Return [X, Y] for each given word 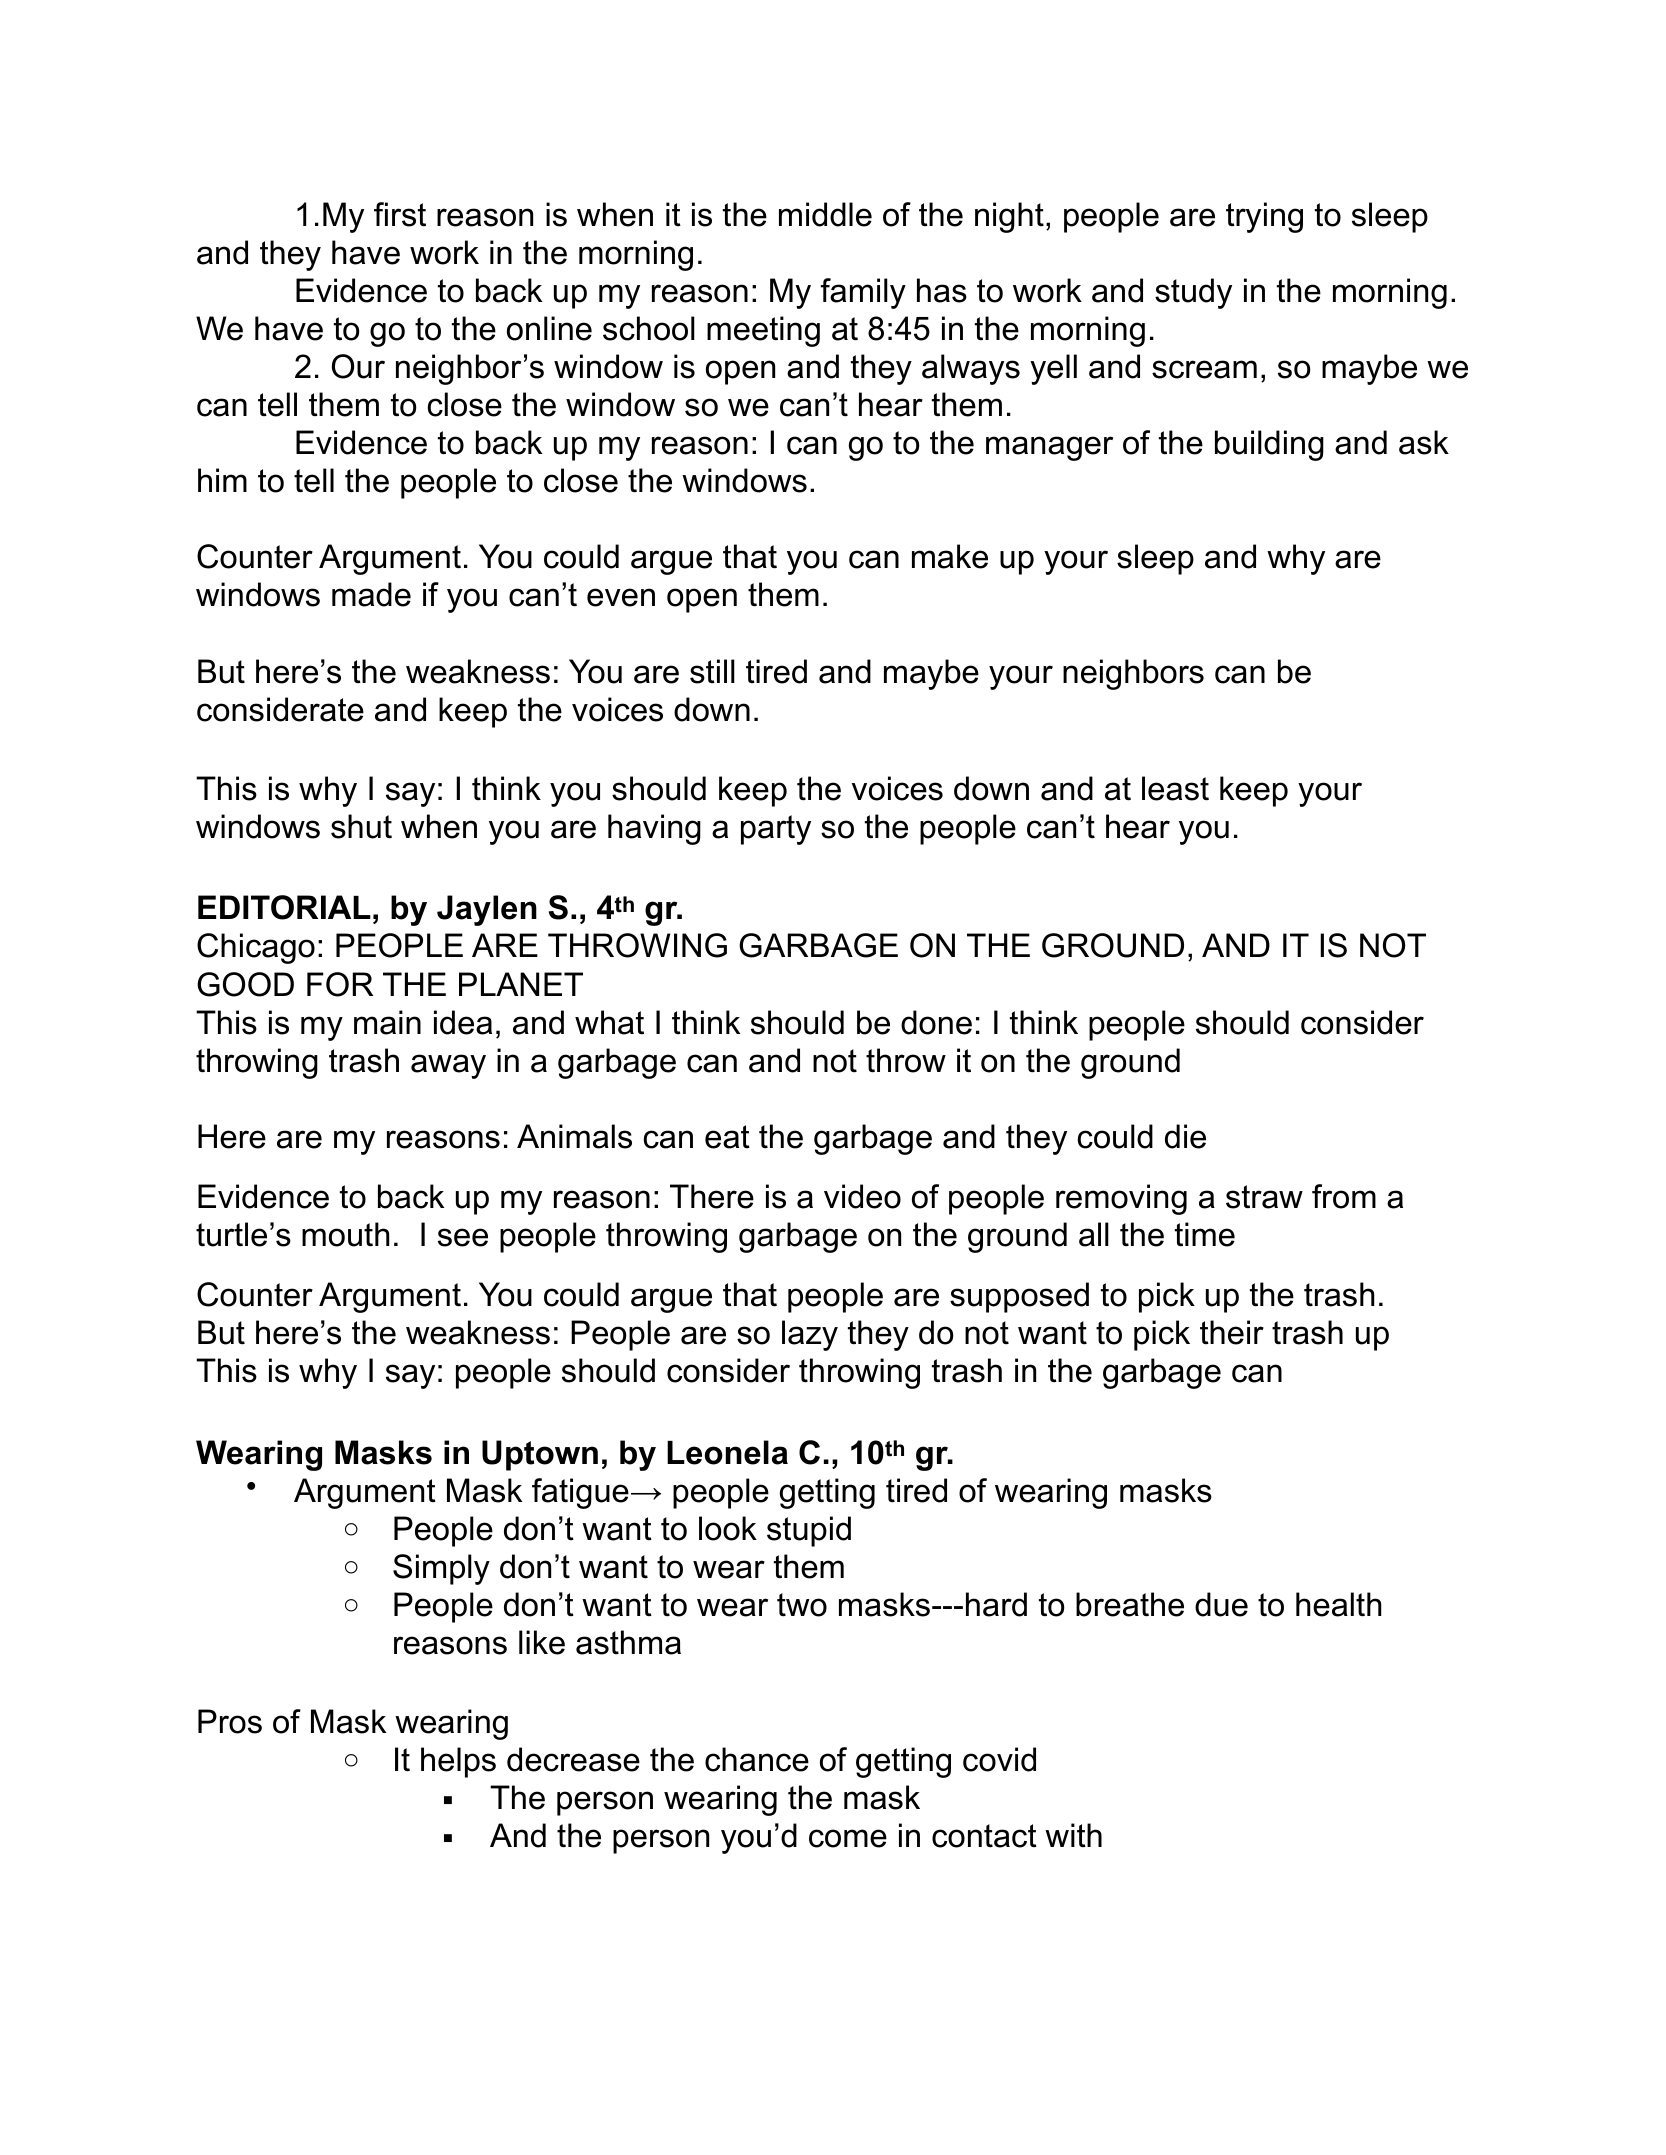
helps [458, 1762]
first [400, 214]
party [776, 830]
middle [825, 214]
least [1175, 788]
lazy [810, 1335]
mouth [346, 1234]
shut [361, 826]
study [1193, 293]
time [1205, 1234]
